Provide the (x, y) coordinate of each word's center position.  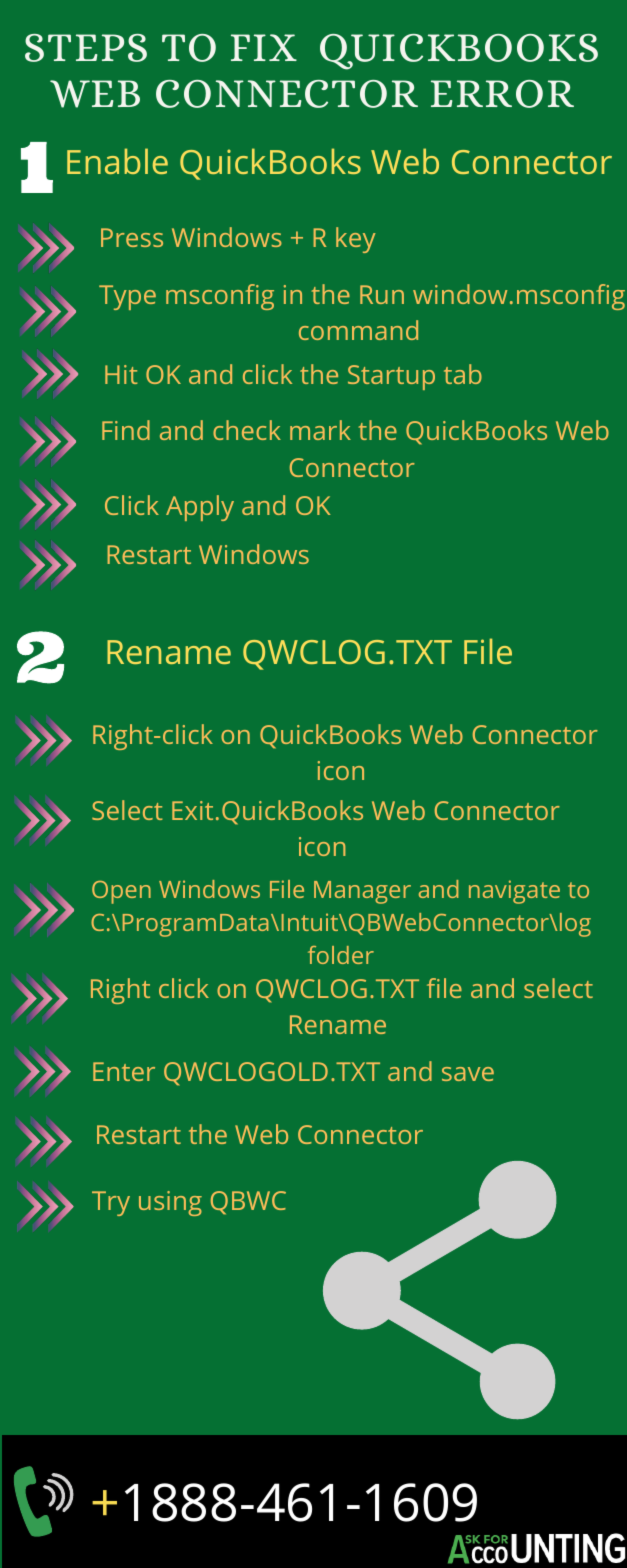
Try (111, 1203)
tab (463, 374)
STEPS (86, 48)
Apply (200, 508)
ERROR (502, 94)
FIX (264, 47)
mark (320, 430)
